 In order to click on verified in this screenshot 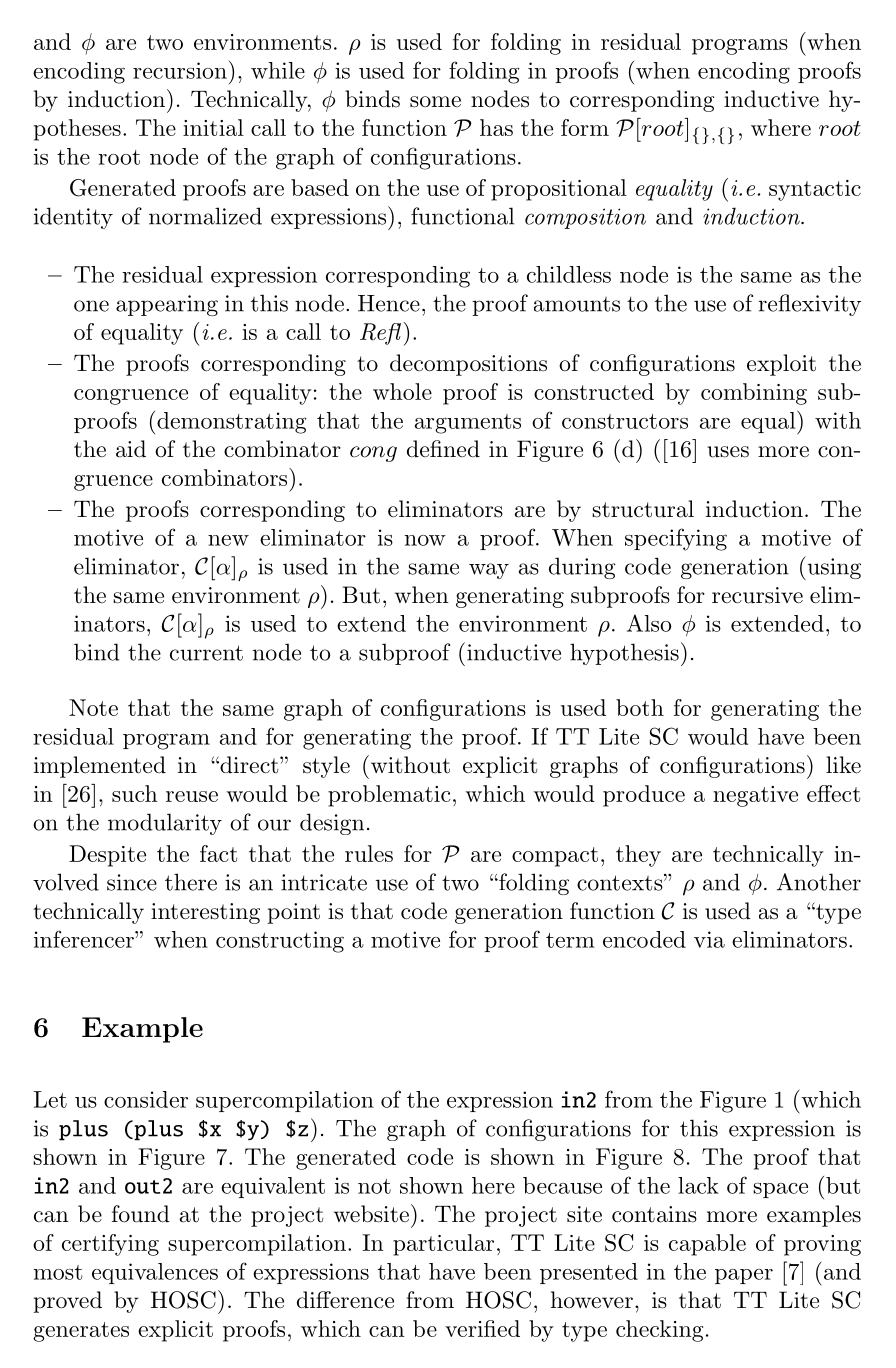, I will do `click(482, 1328)`.
